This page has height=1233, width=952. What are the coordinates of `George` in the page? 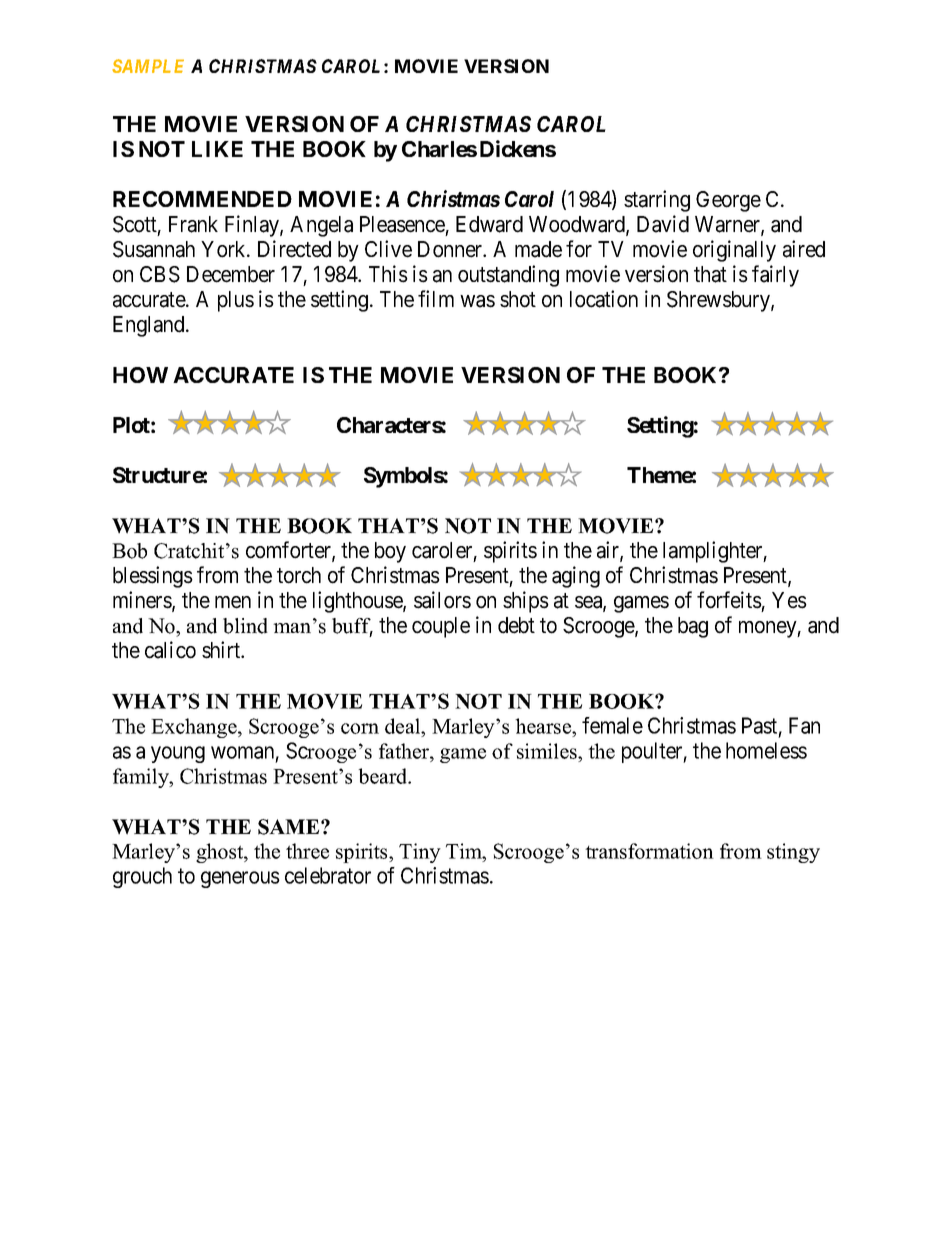 It's located at (728, 201).
